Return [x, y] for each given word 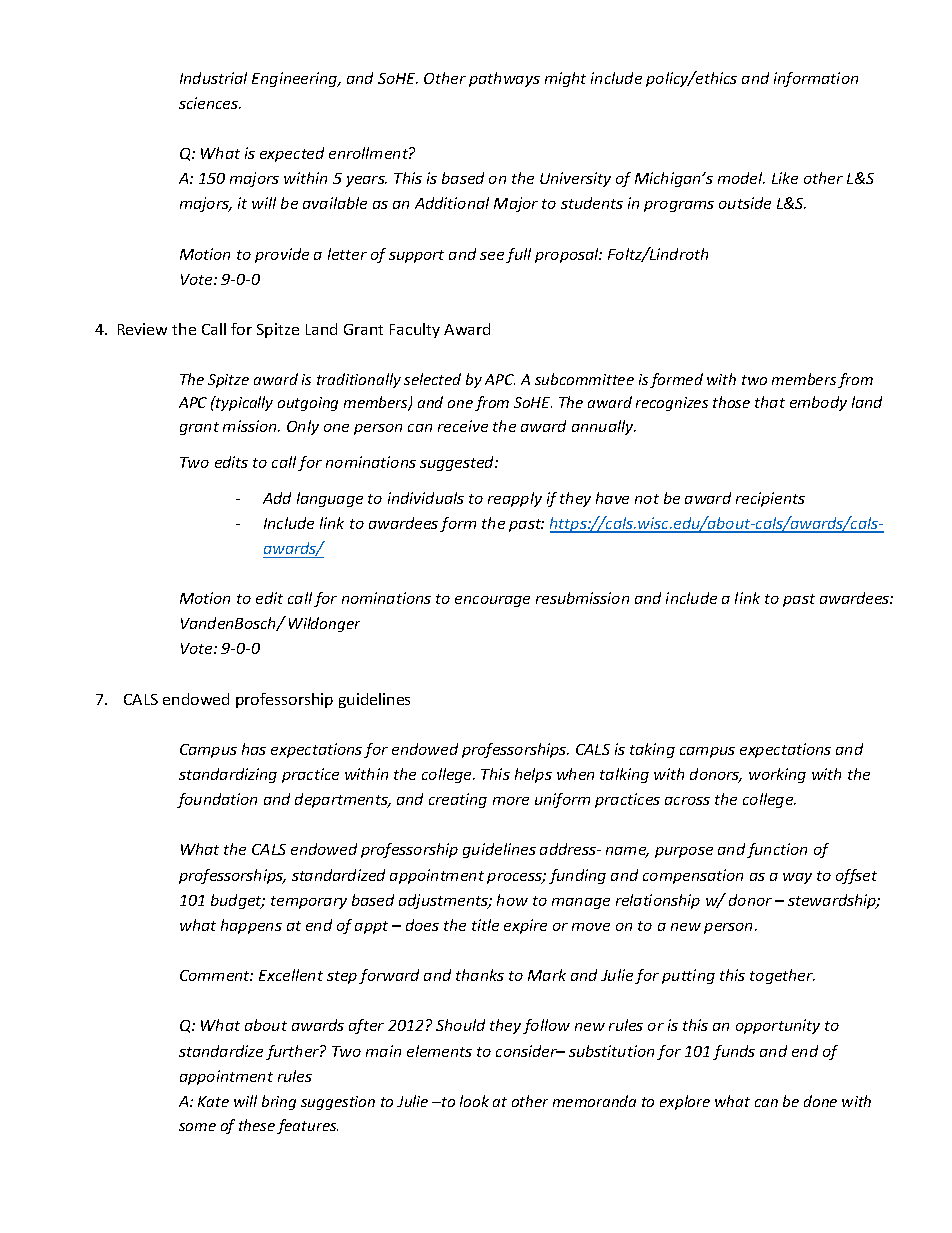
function [777, 850]
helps [533, 775]
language [330, 499]
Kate [213, 1101]
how [512, 900]
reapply [515, 499]
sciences [209, 103]
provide [282, 255]
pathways [504, 79]
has [254, 749]
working [777, 775]
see [492, 256]
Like [785, 178]
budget [238, 901]
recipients [770, 499]
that [770, 402]
